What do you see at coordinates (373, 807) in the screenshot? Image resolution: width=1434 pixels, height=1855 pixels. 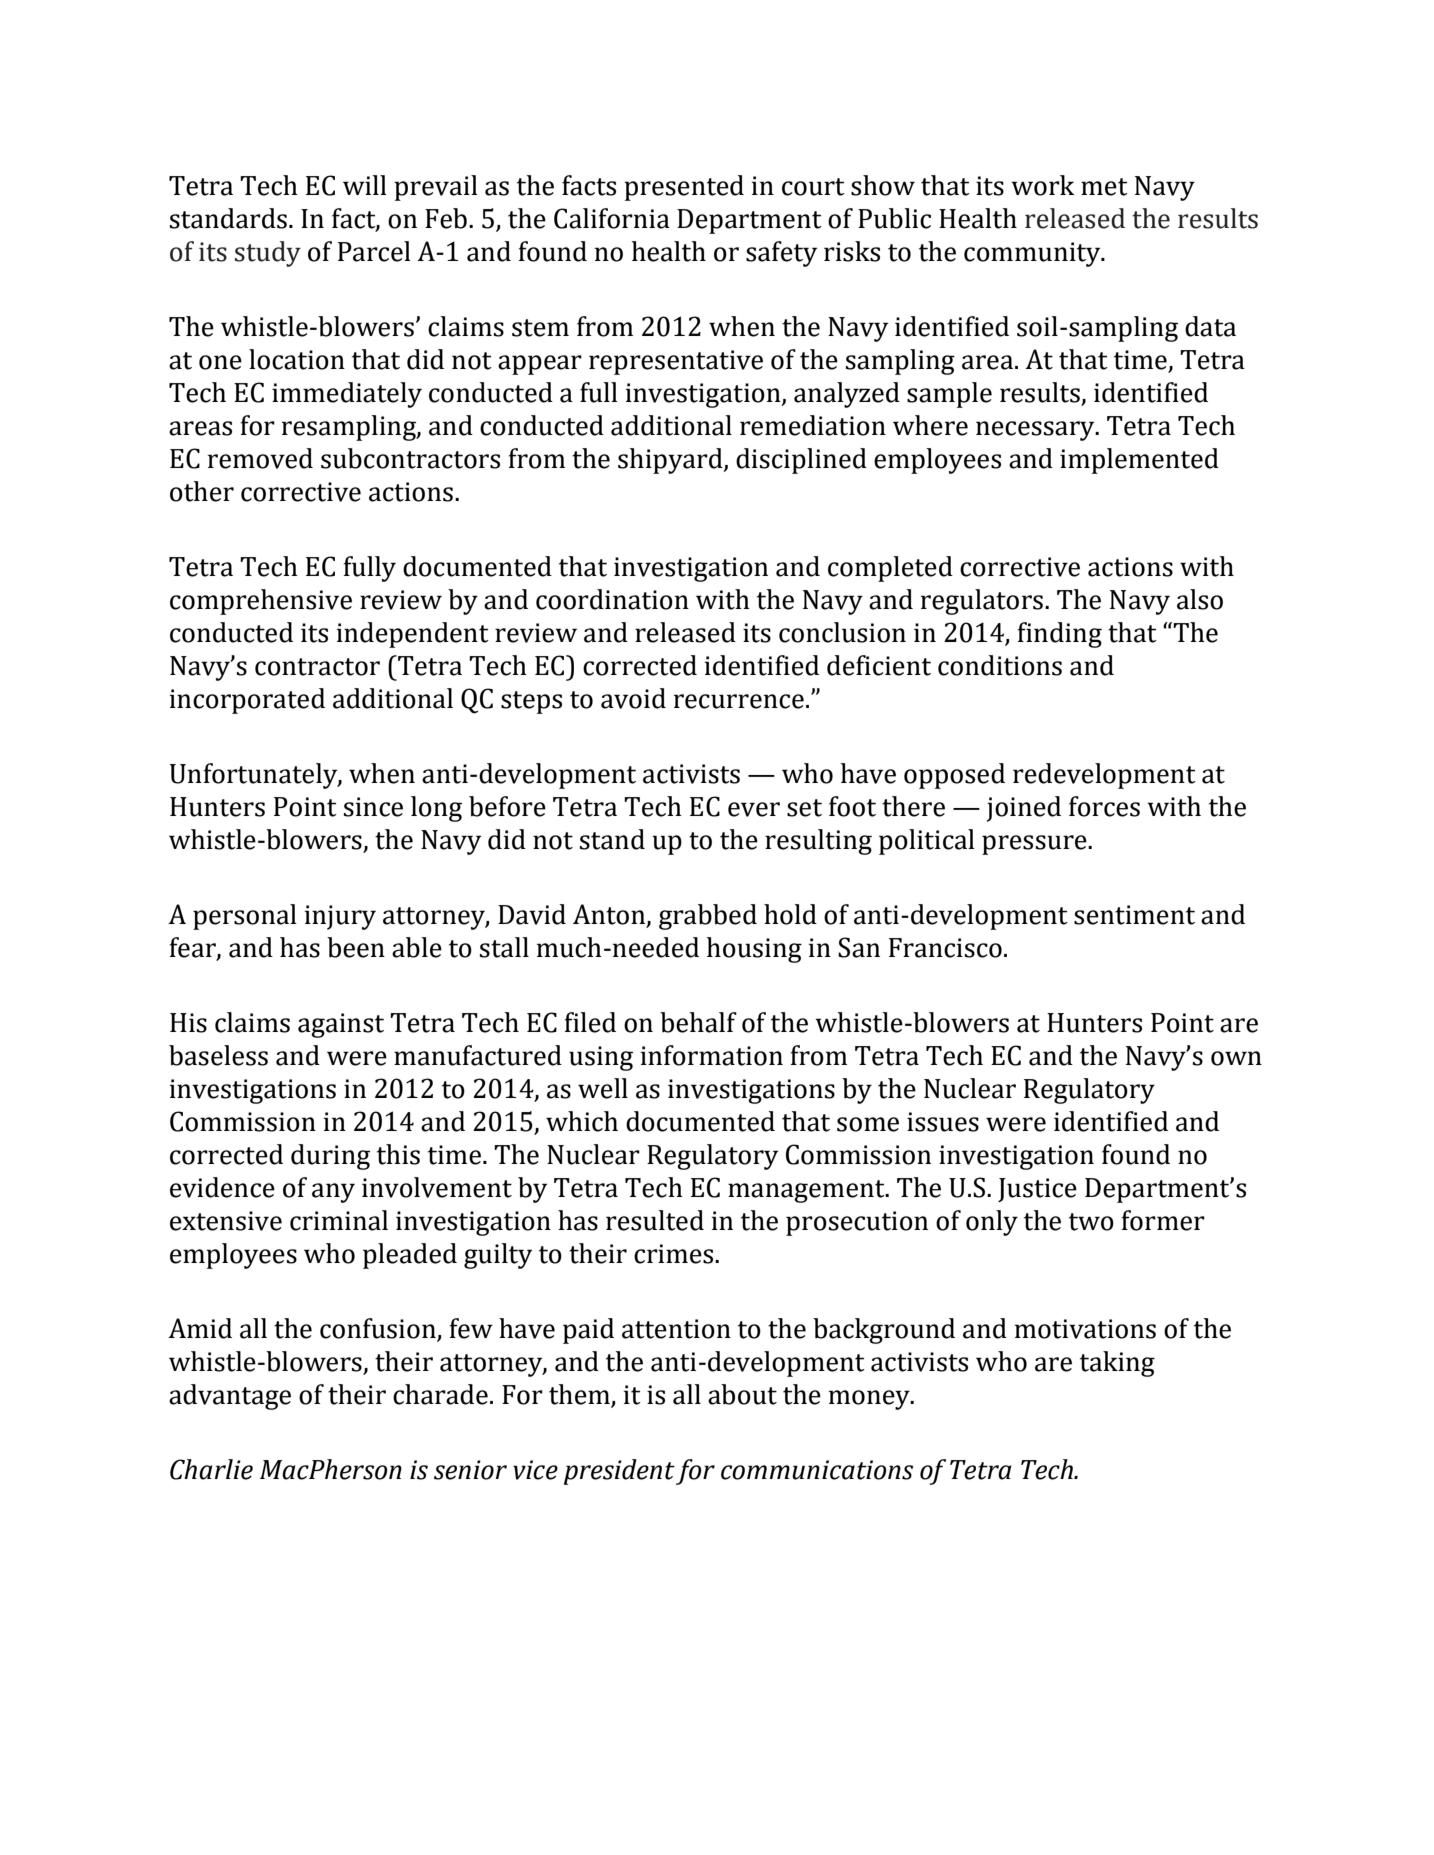 I see `since` at bounding box center [373, 807].
